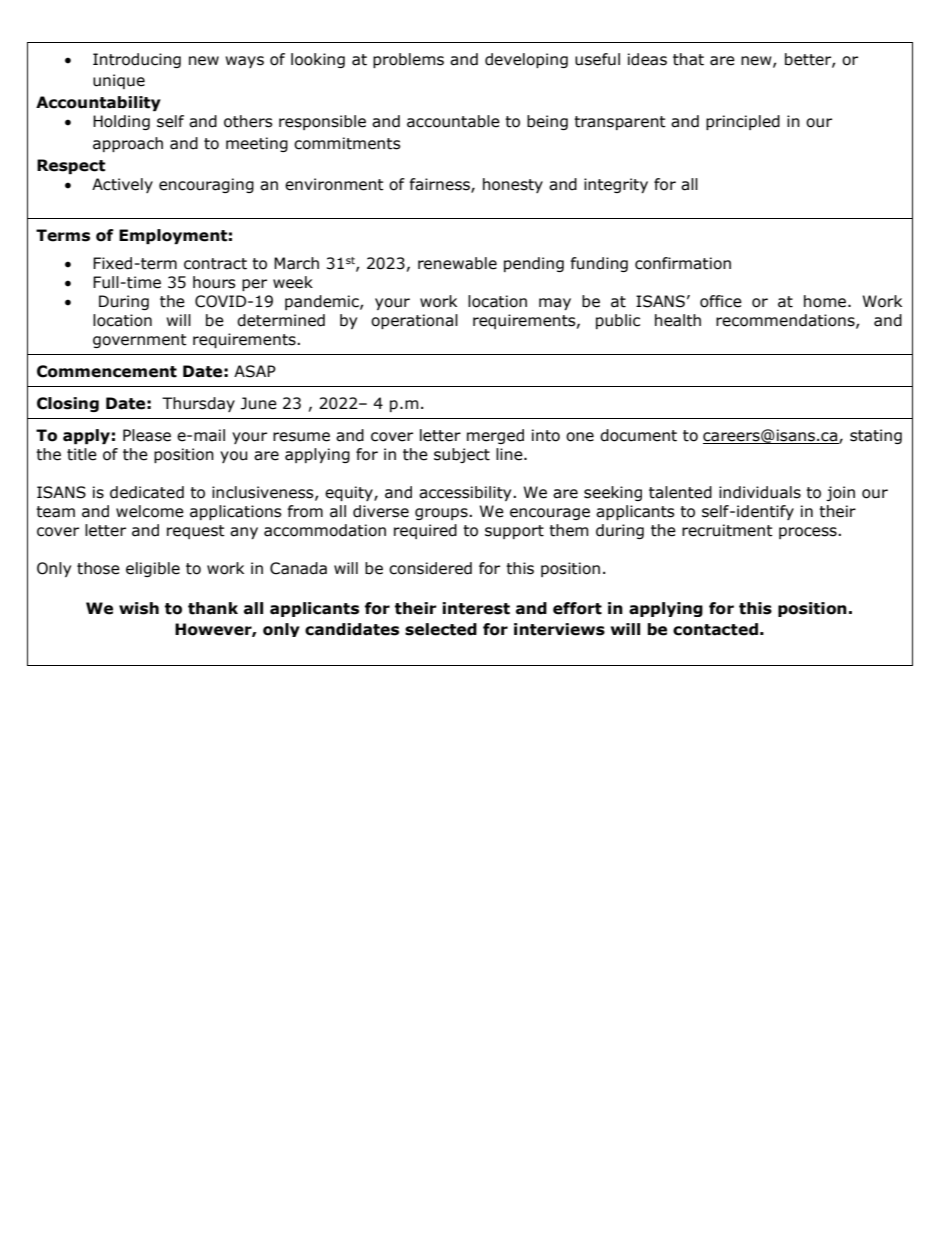 The image size is (952, 1233). Describe the element at coordinates (140, 341) in the image. I see `government` at that location.
